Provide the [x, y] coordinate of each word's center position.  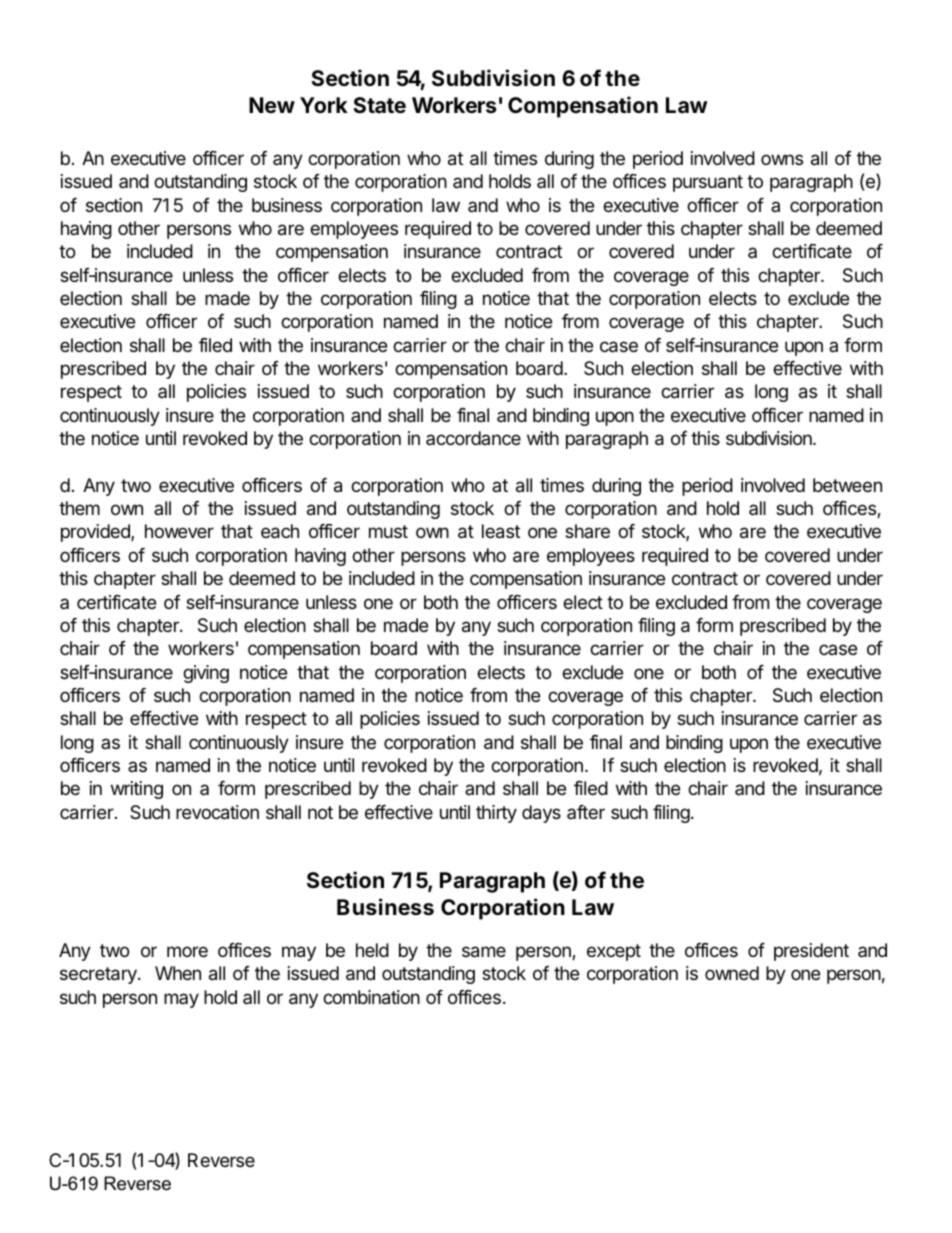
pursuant [708, 183]
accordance [473, 438]
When [178, 973]
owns [782, 159]
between [847, 485]
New [272, 105]
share [587, 531]
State [379, 105]
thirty [496, 814]
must [388, 531]
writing [137, 790]
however [179, 531]
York [324, 105]
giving [206, 674]
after [586, 812]
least [501, 531]
